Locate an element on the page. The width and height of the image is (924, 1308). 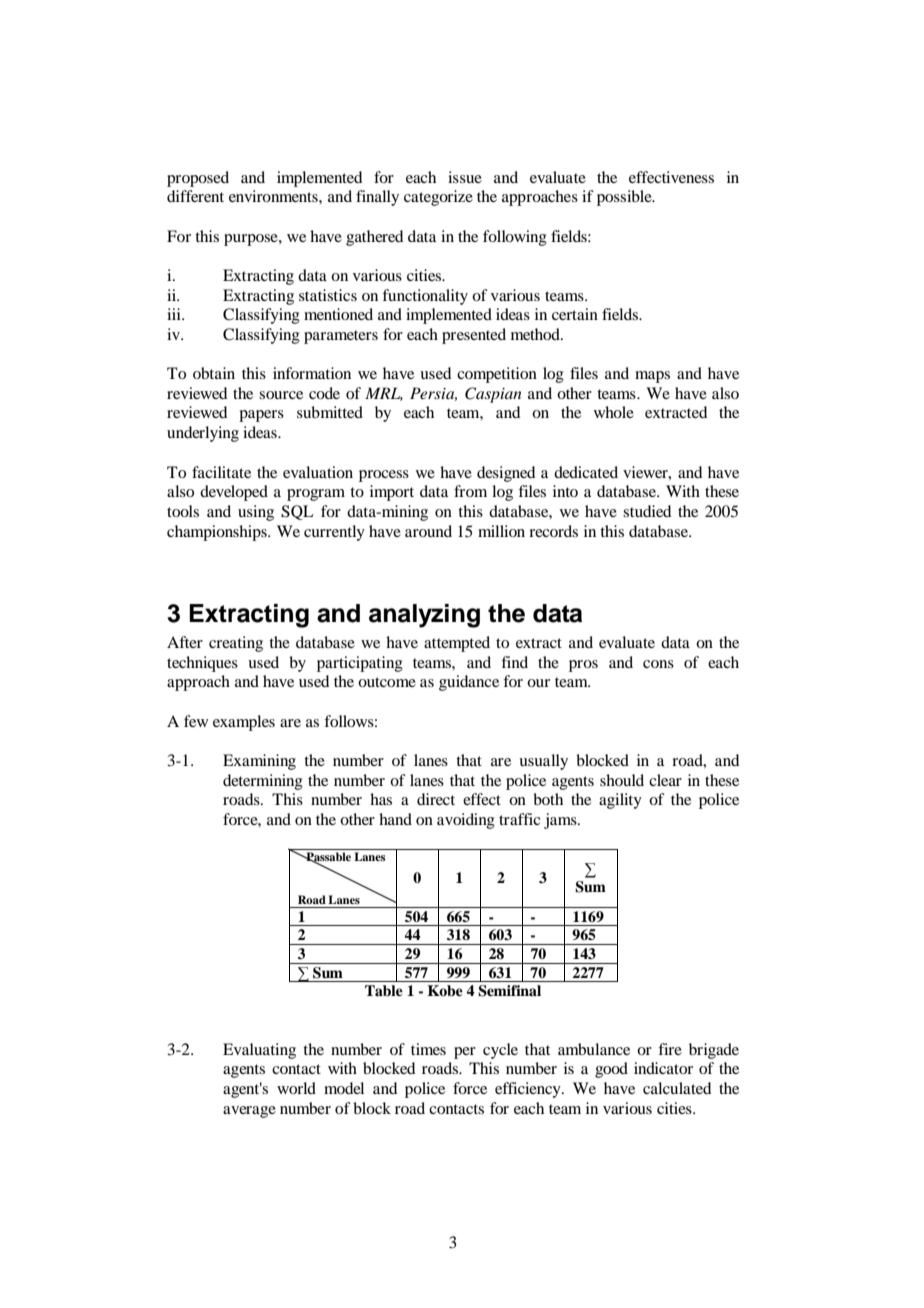
has is located at coordinates (381, 799).
